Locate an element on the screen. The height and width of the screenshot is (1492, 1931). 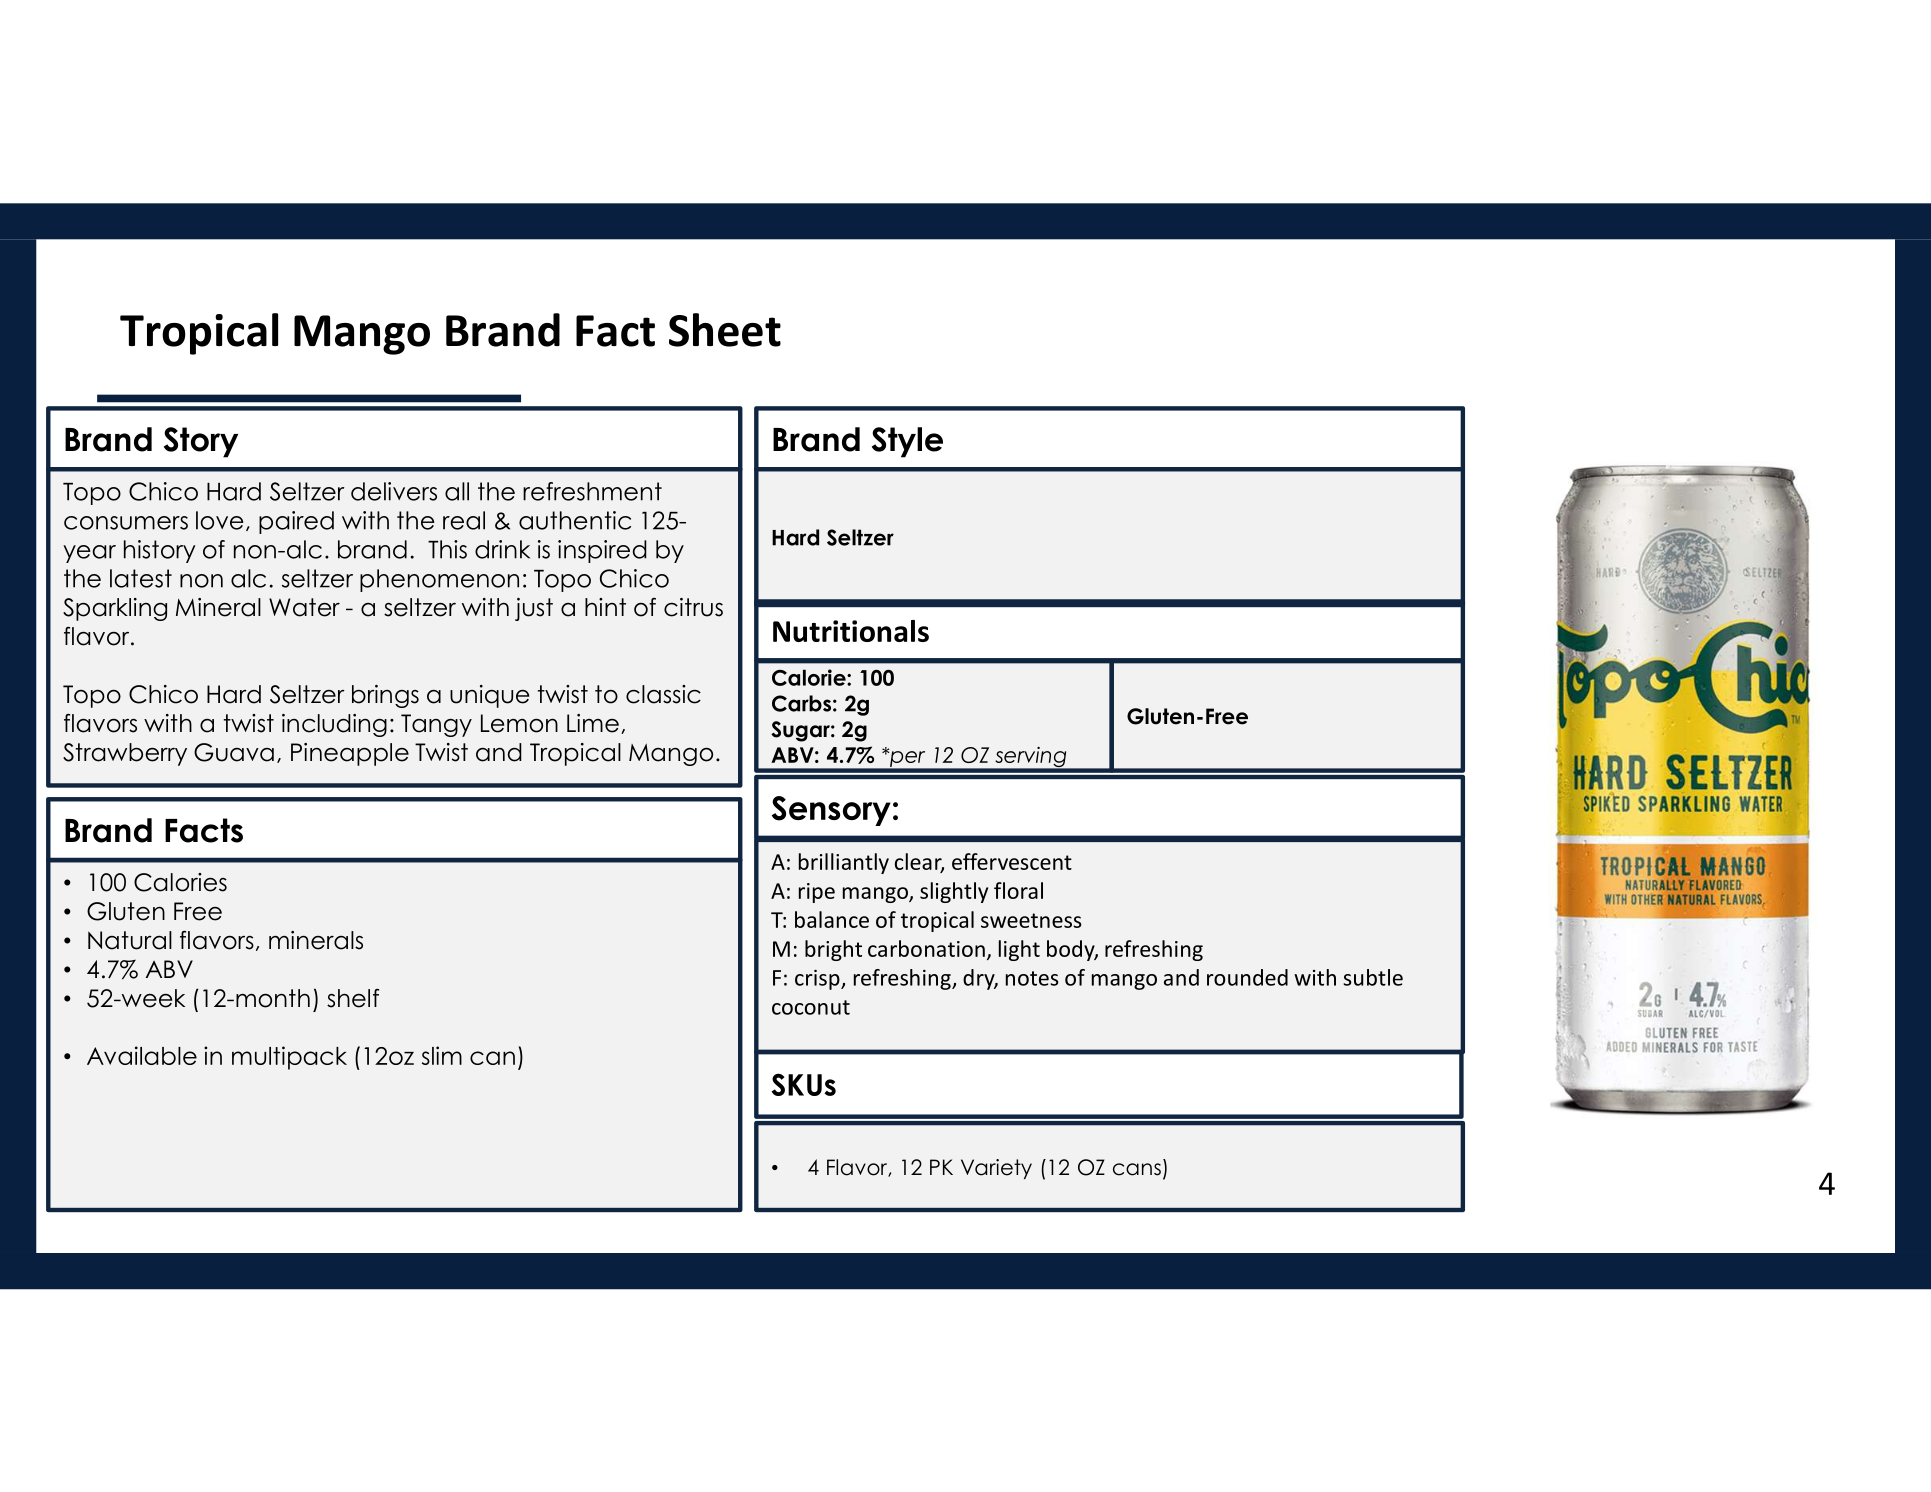
Available is located at coordinates (142, 1055).
